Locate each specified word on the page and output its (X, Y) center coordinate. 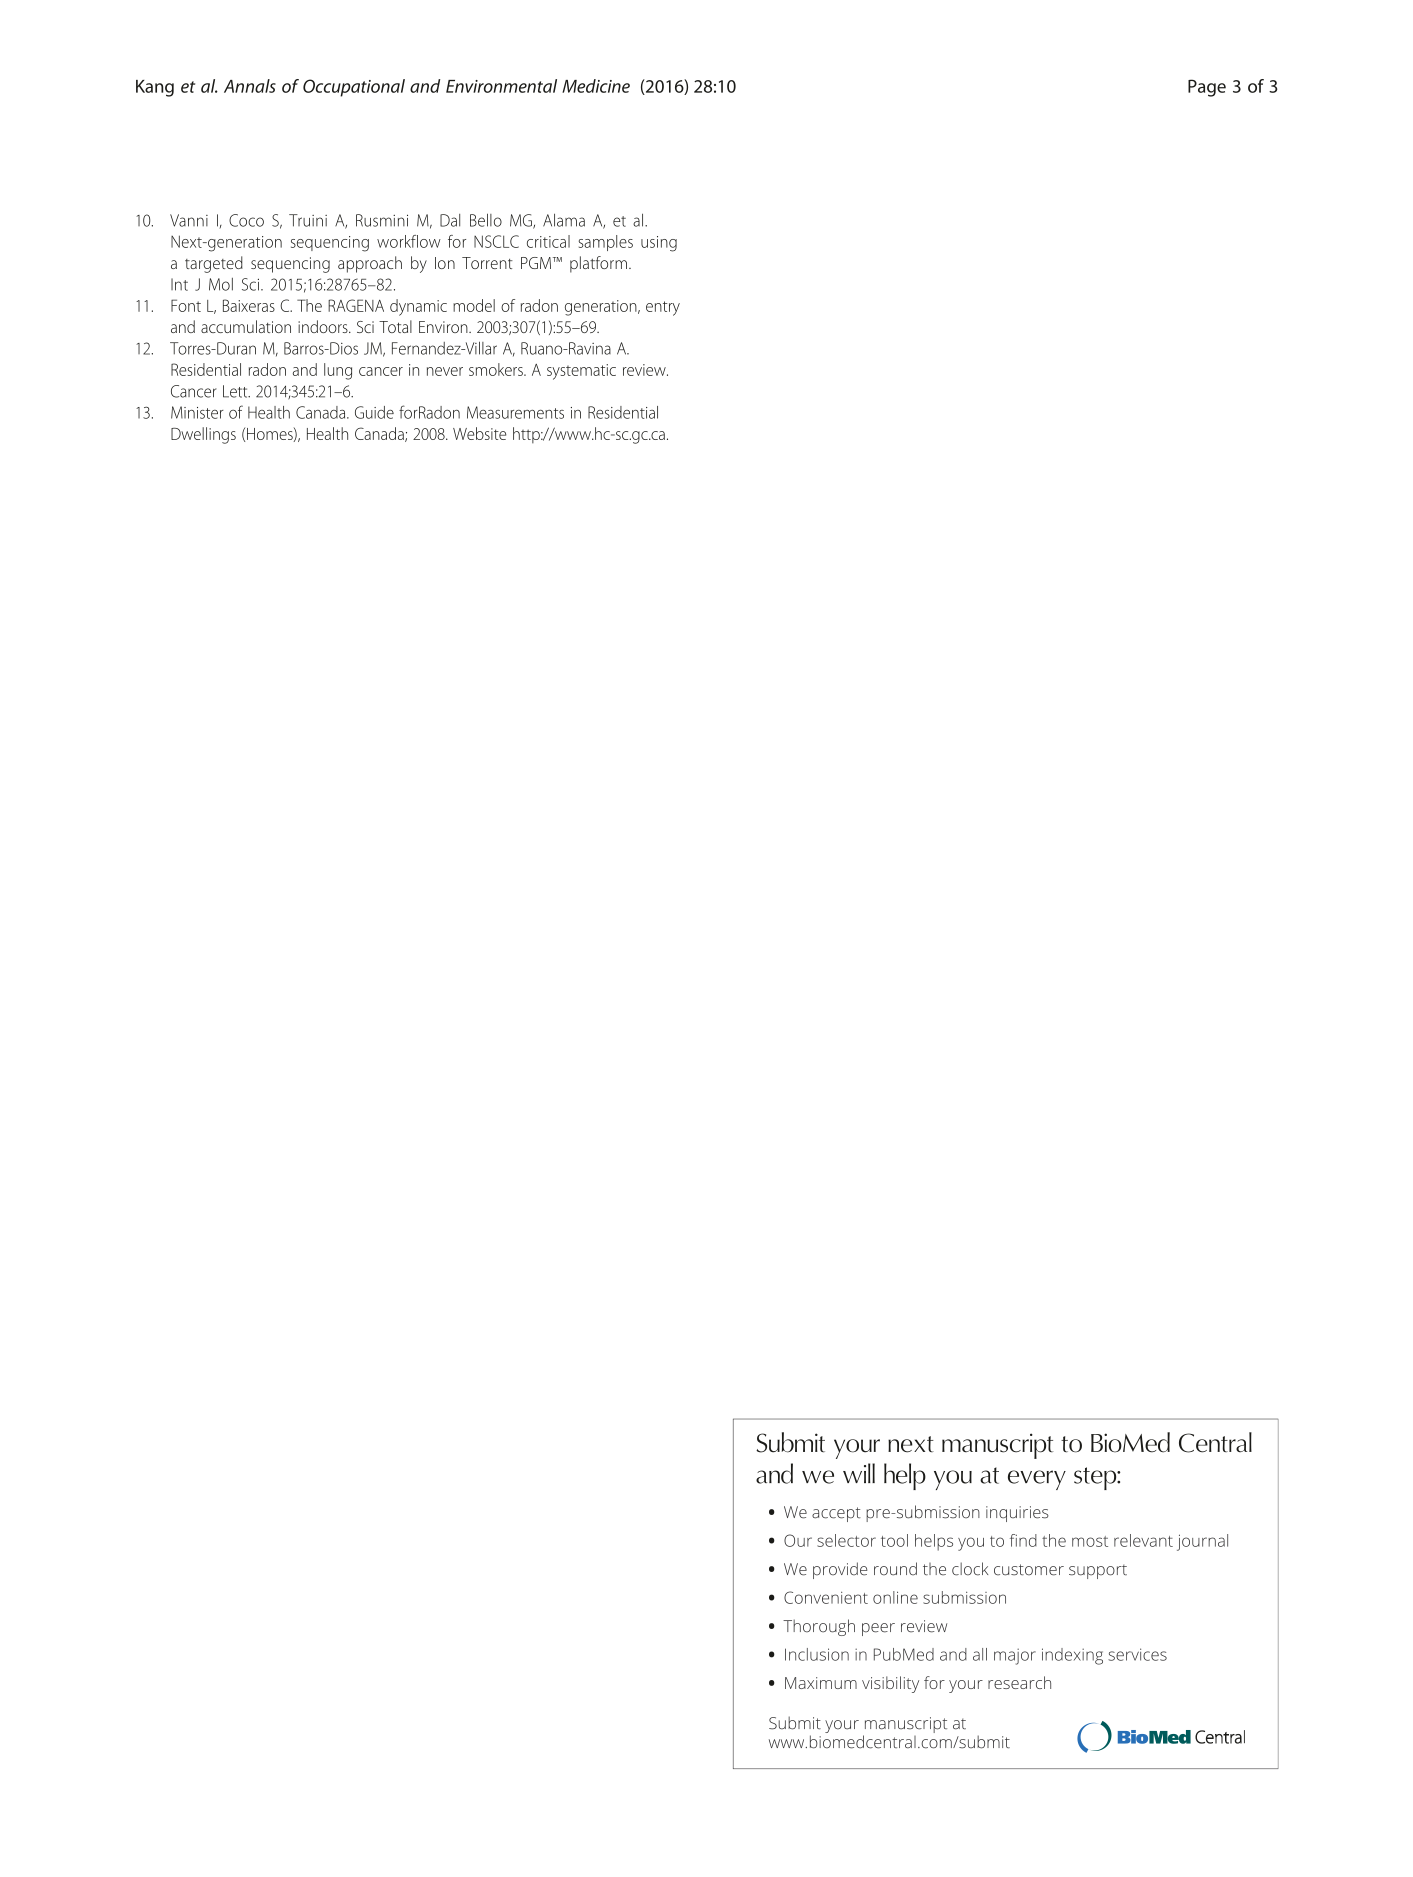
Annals (250, 86)
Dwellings (203, 435)
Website (479, 433)
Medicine (596, 86)
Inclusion (817, 1654)
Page (1207, 88)
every (1037, 1480)
